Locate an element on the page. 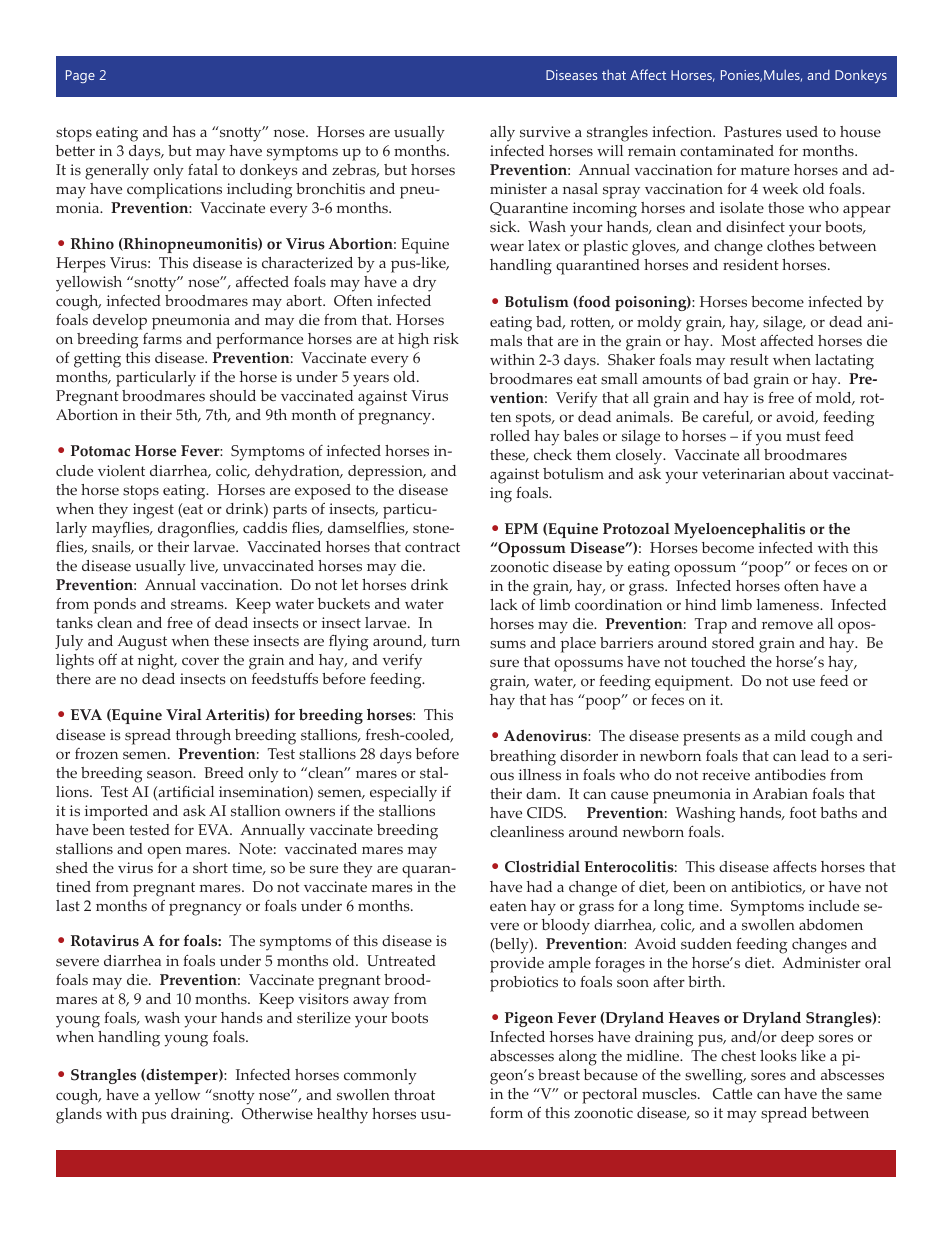  lack is located at coordinates (503, 604).
